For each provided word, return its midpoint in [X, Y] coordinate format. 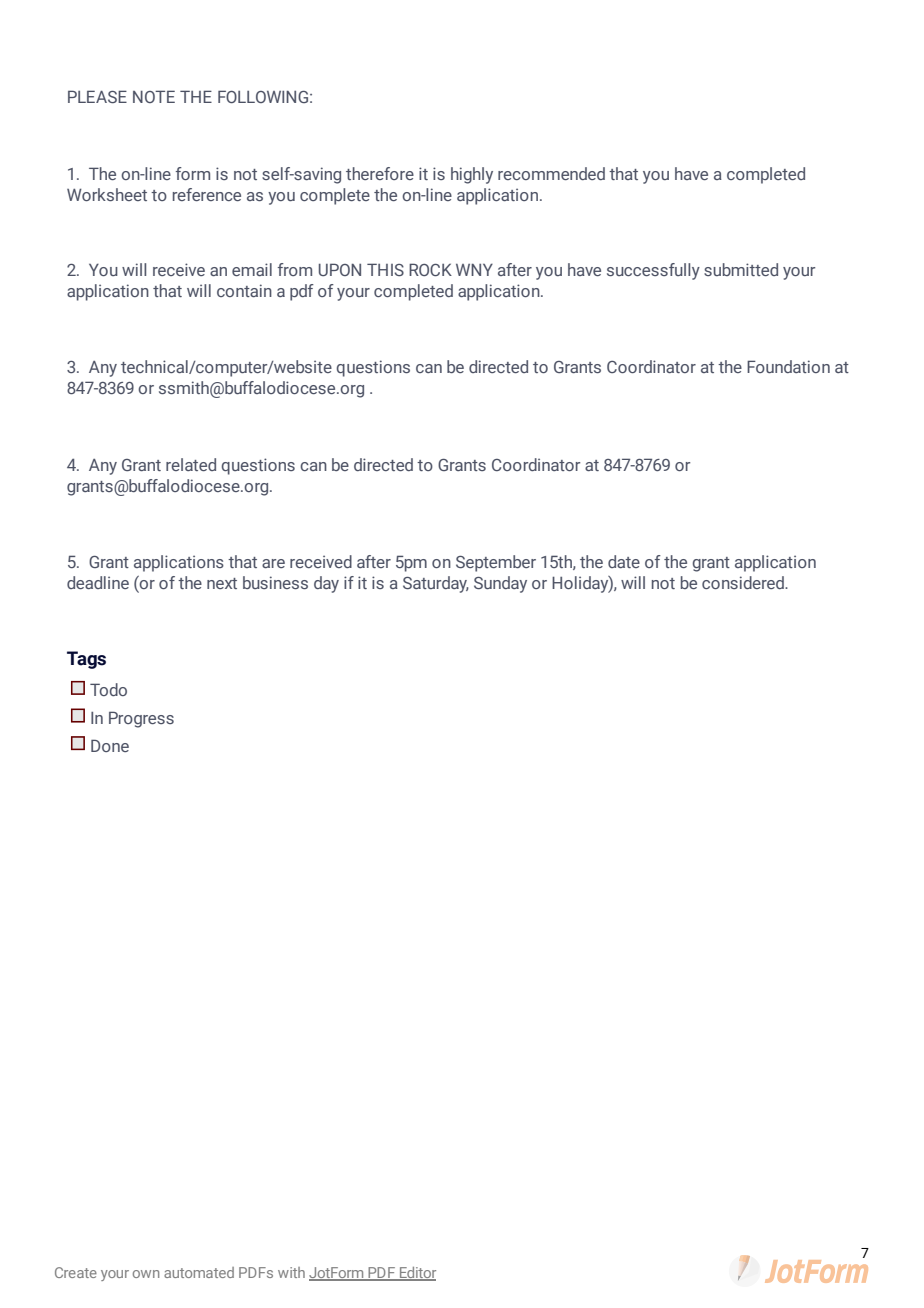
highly [472, 175]
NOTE [154, 96]
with [291, 1272]
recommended [551, 173]
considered [744, 582]
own [146, 1274]
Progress [141, 719]
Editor [417, 1274]
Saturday [436, 584]
